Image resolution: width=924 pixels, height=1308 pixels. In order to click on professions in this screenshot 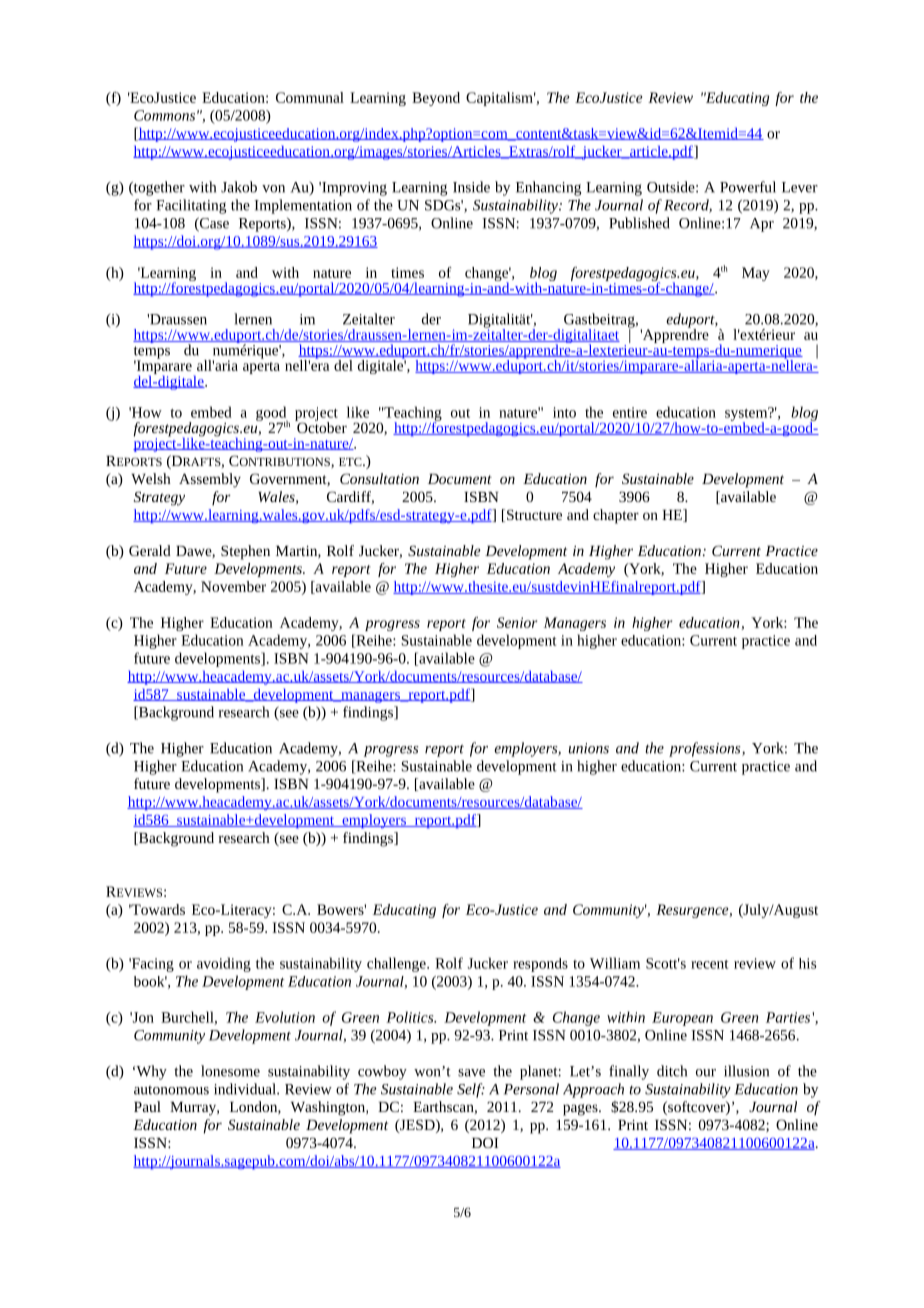, I will do `click(706, 749)`.
